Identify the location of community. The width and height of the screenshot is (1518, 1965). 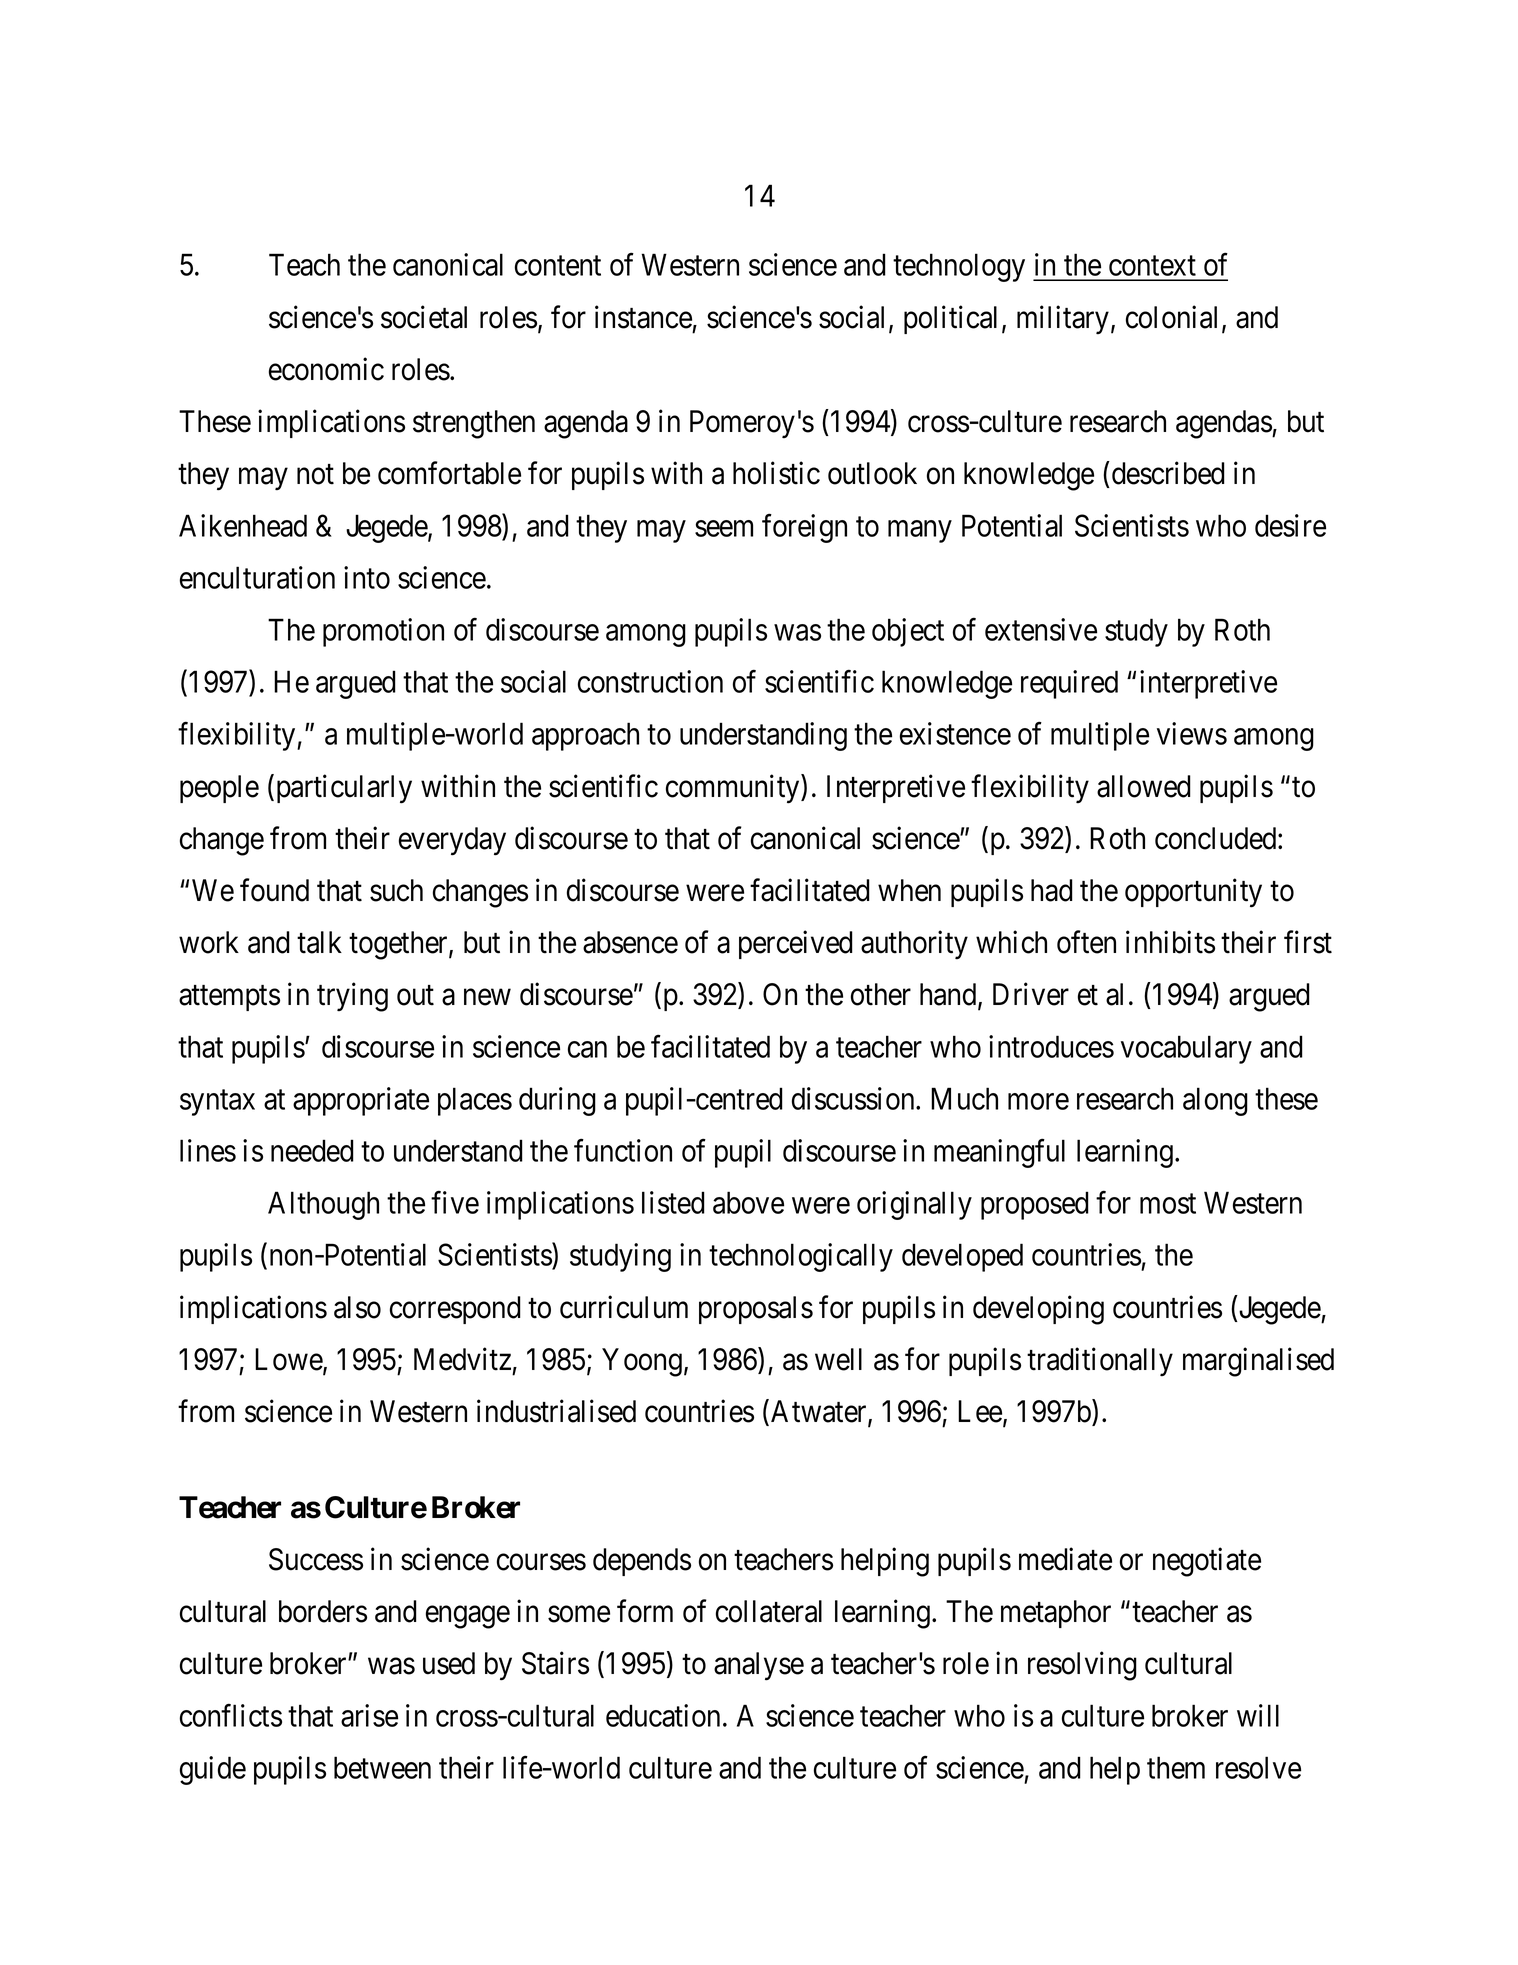
(734, 789).
